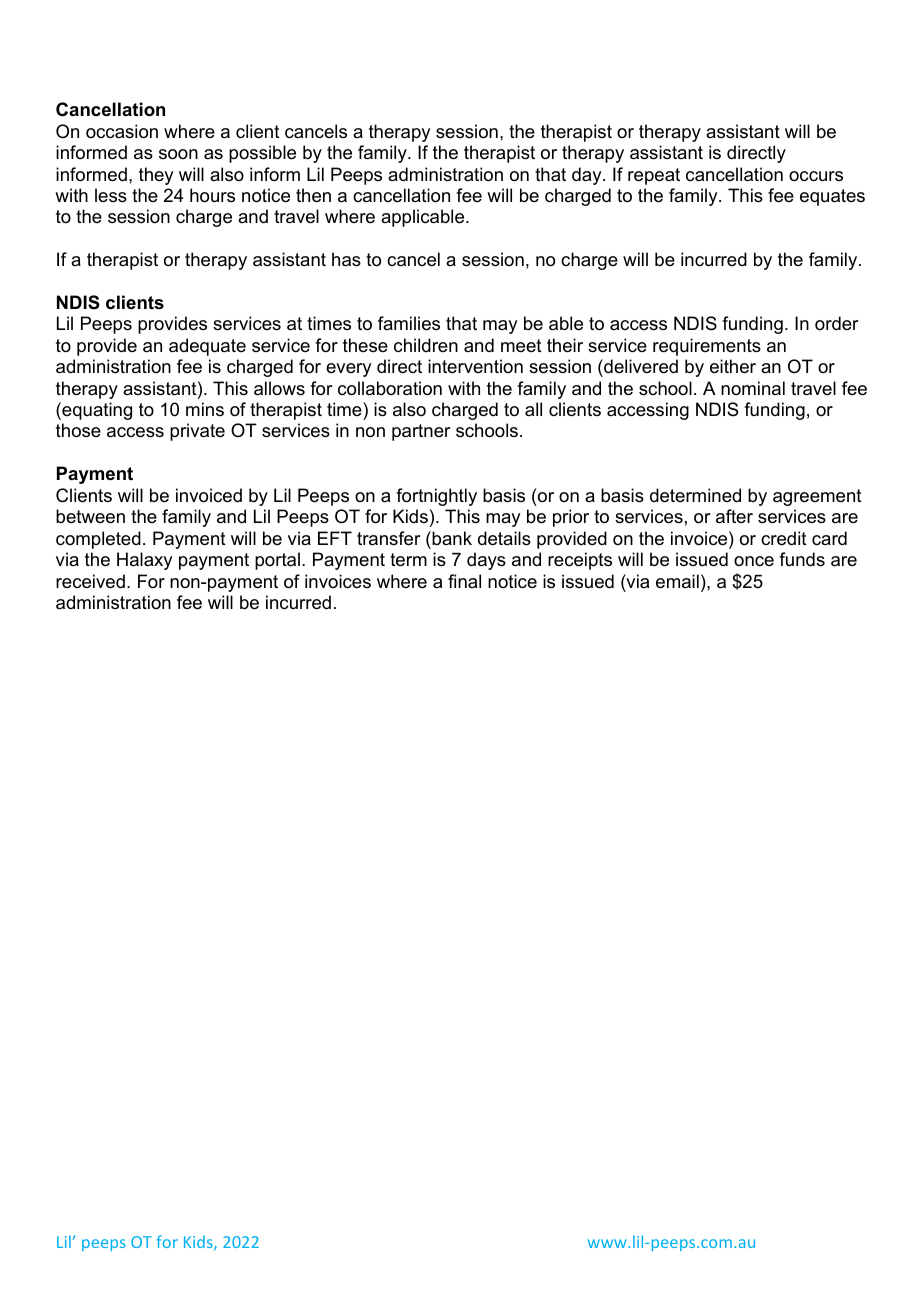 Image resolution: width=924 pixels, height=1308 pixels. Describe the element at coordinates (832, 197) in the screenshot. I see `equates` at that location.
